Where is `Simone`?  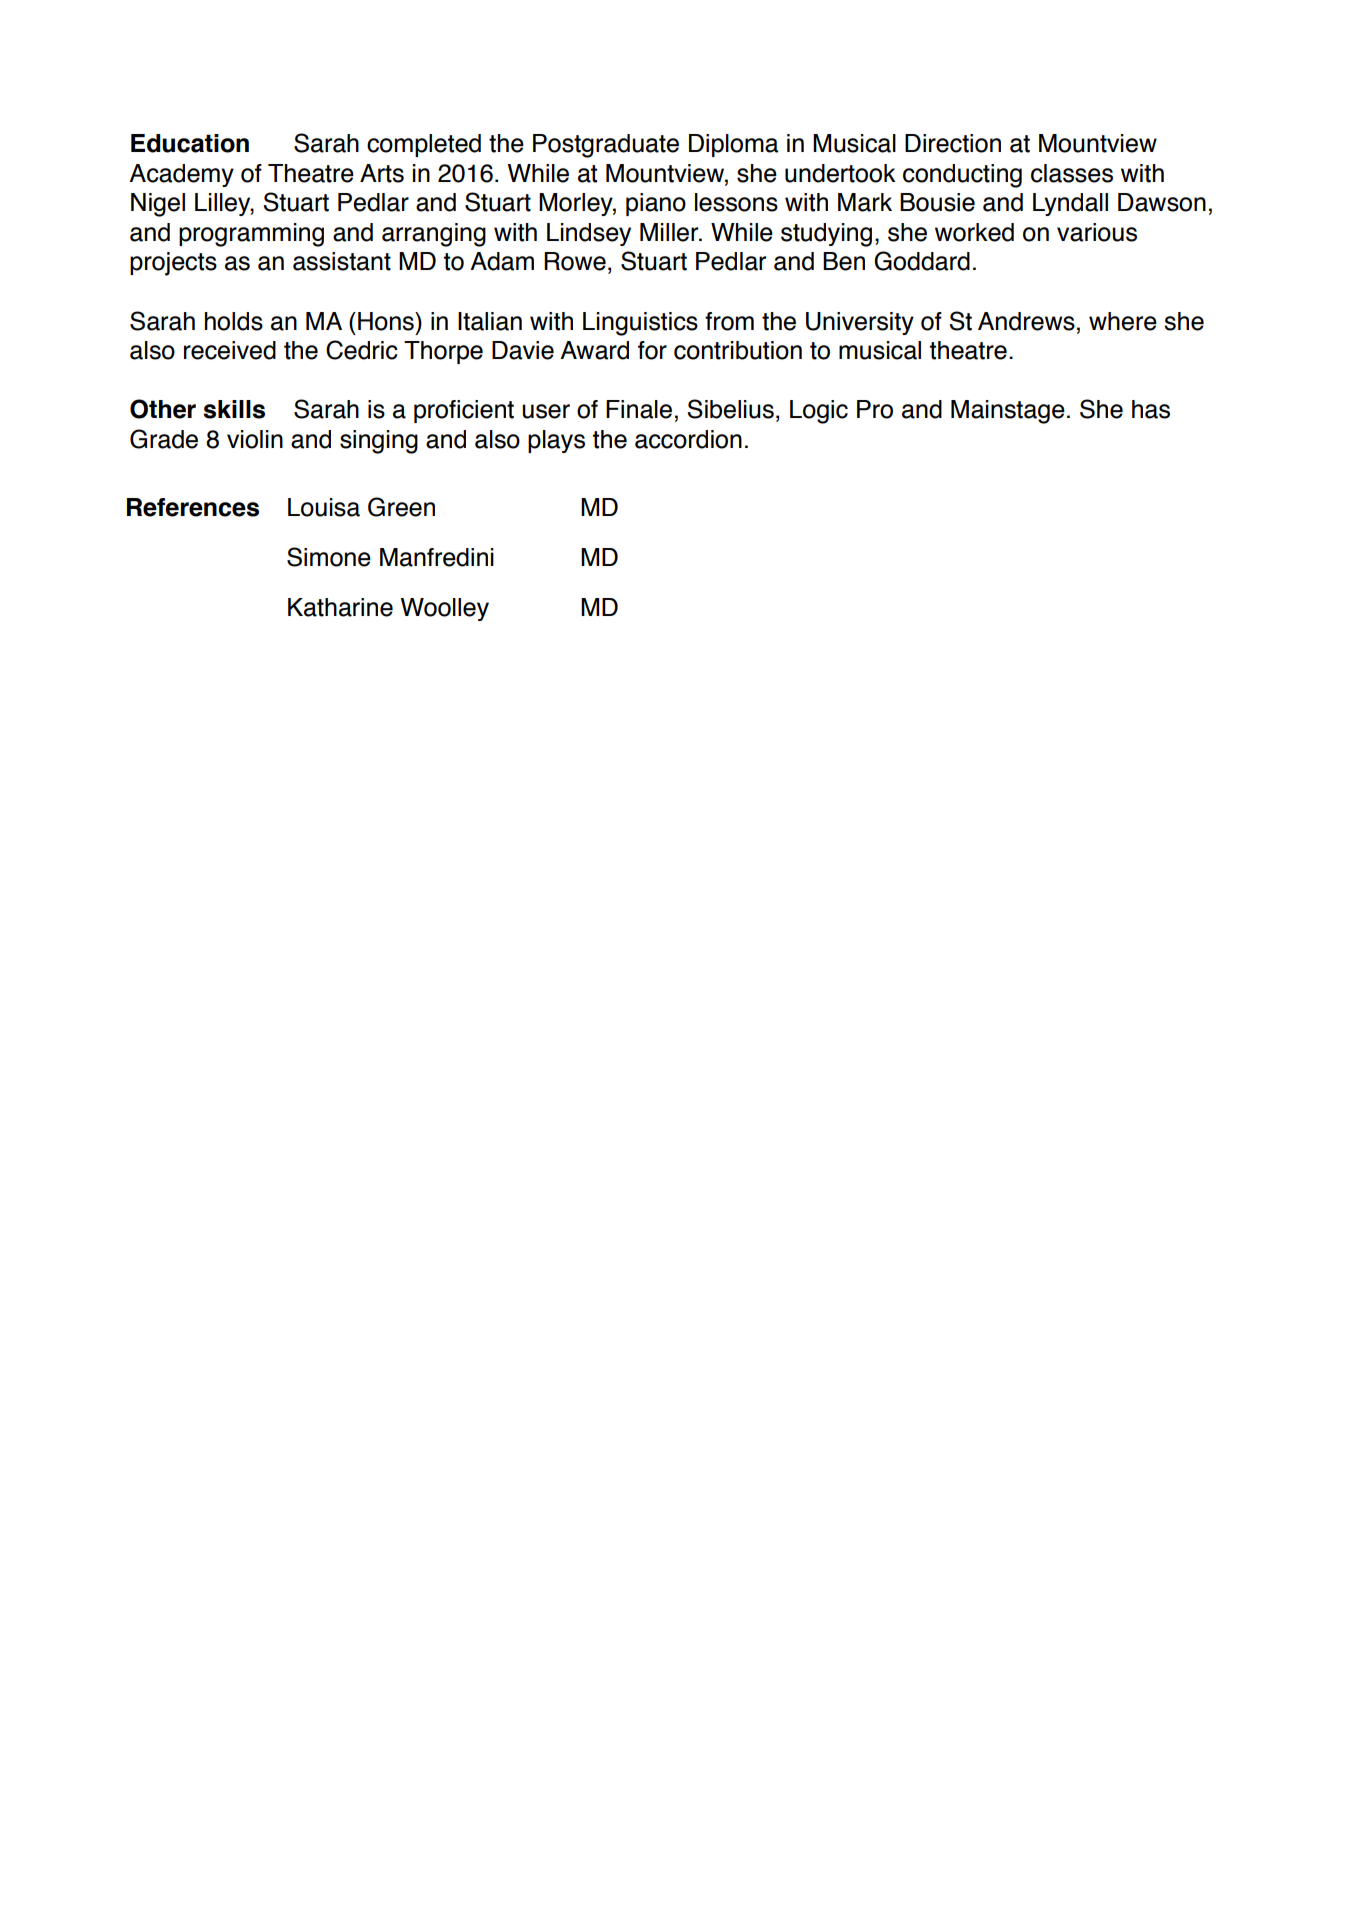
Simone is located at coordinates (329, 557).
